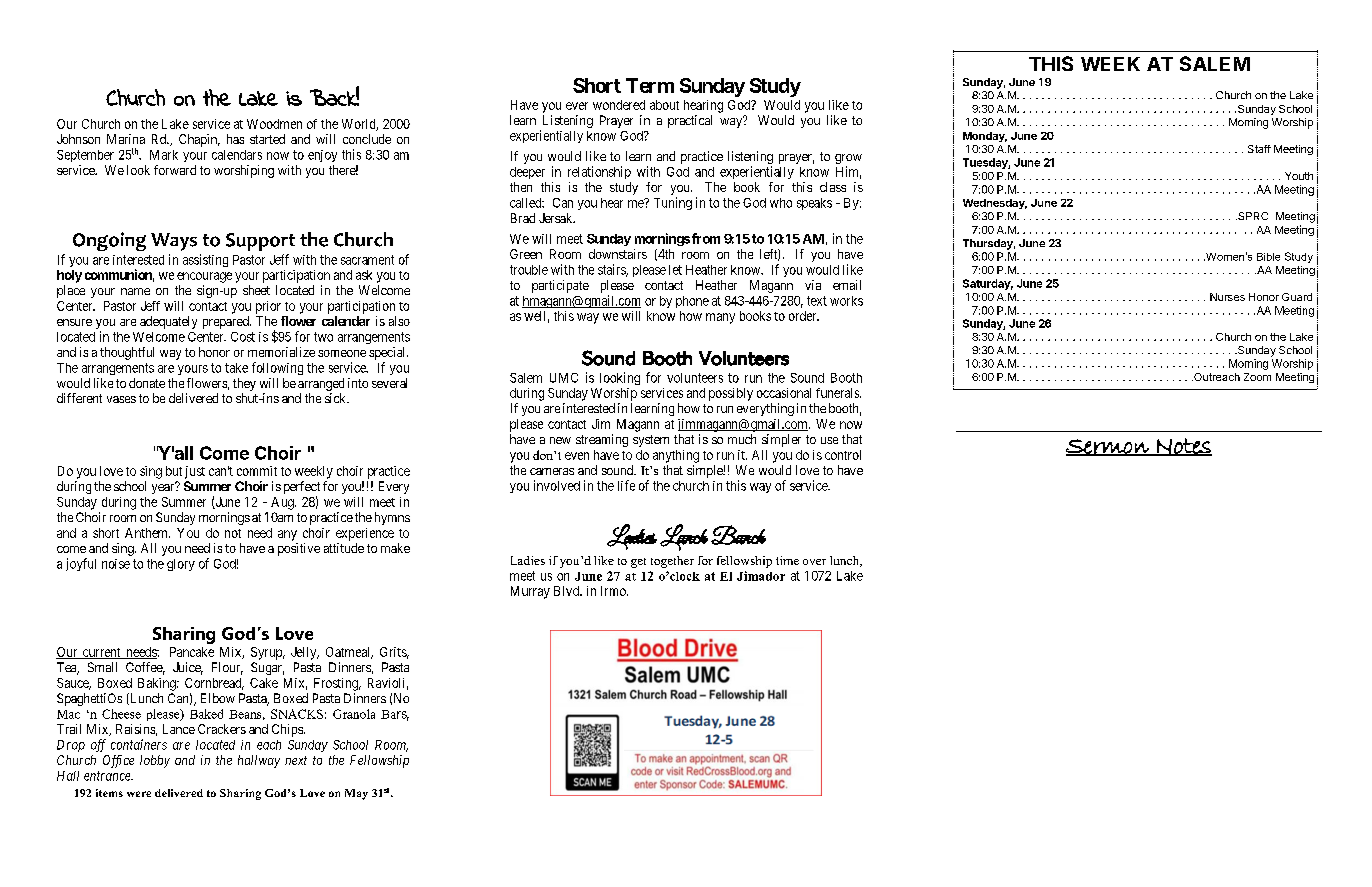 This screenshot has height=887, width=1372. I want to click on Notes, so click(1183, 447).
